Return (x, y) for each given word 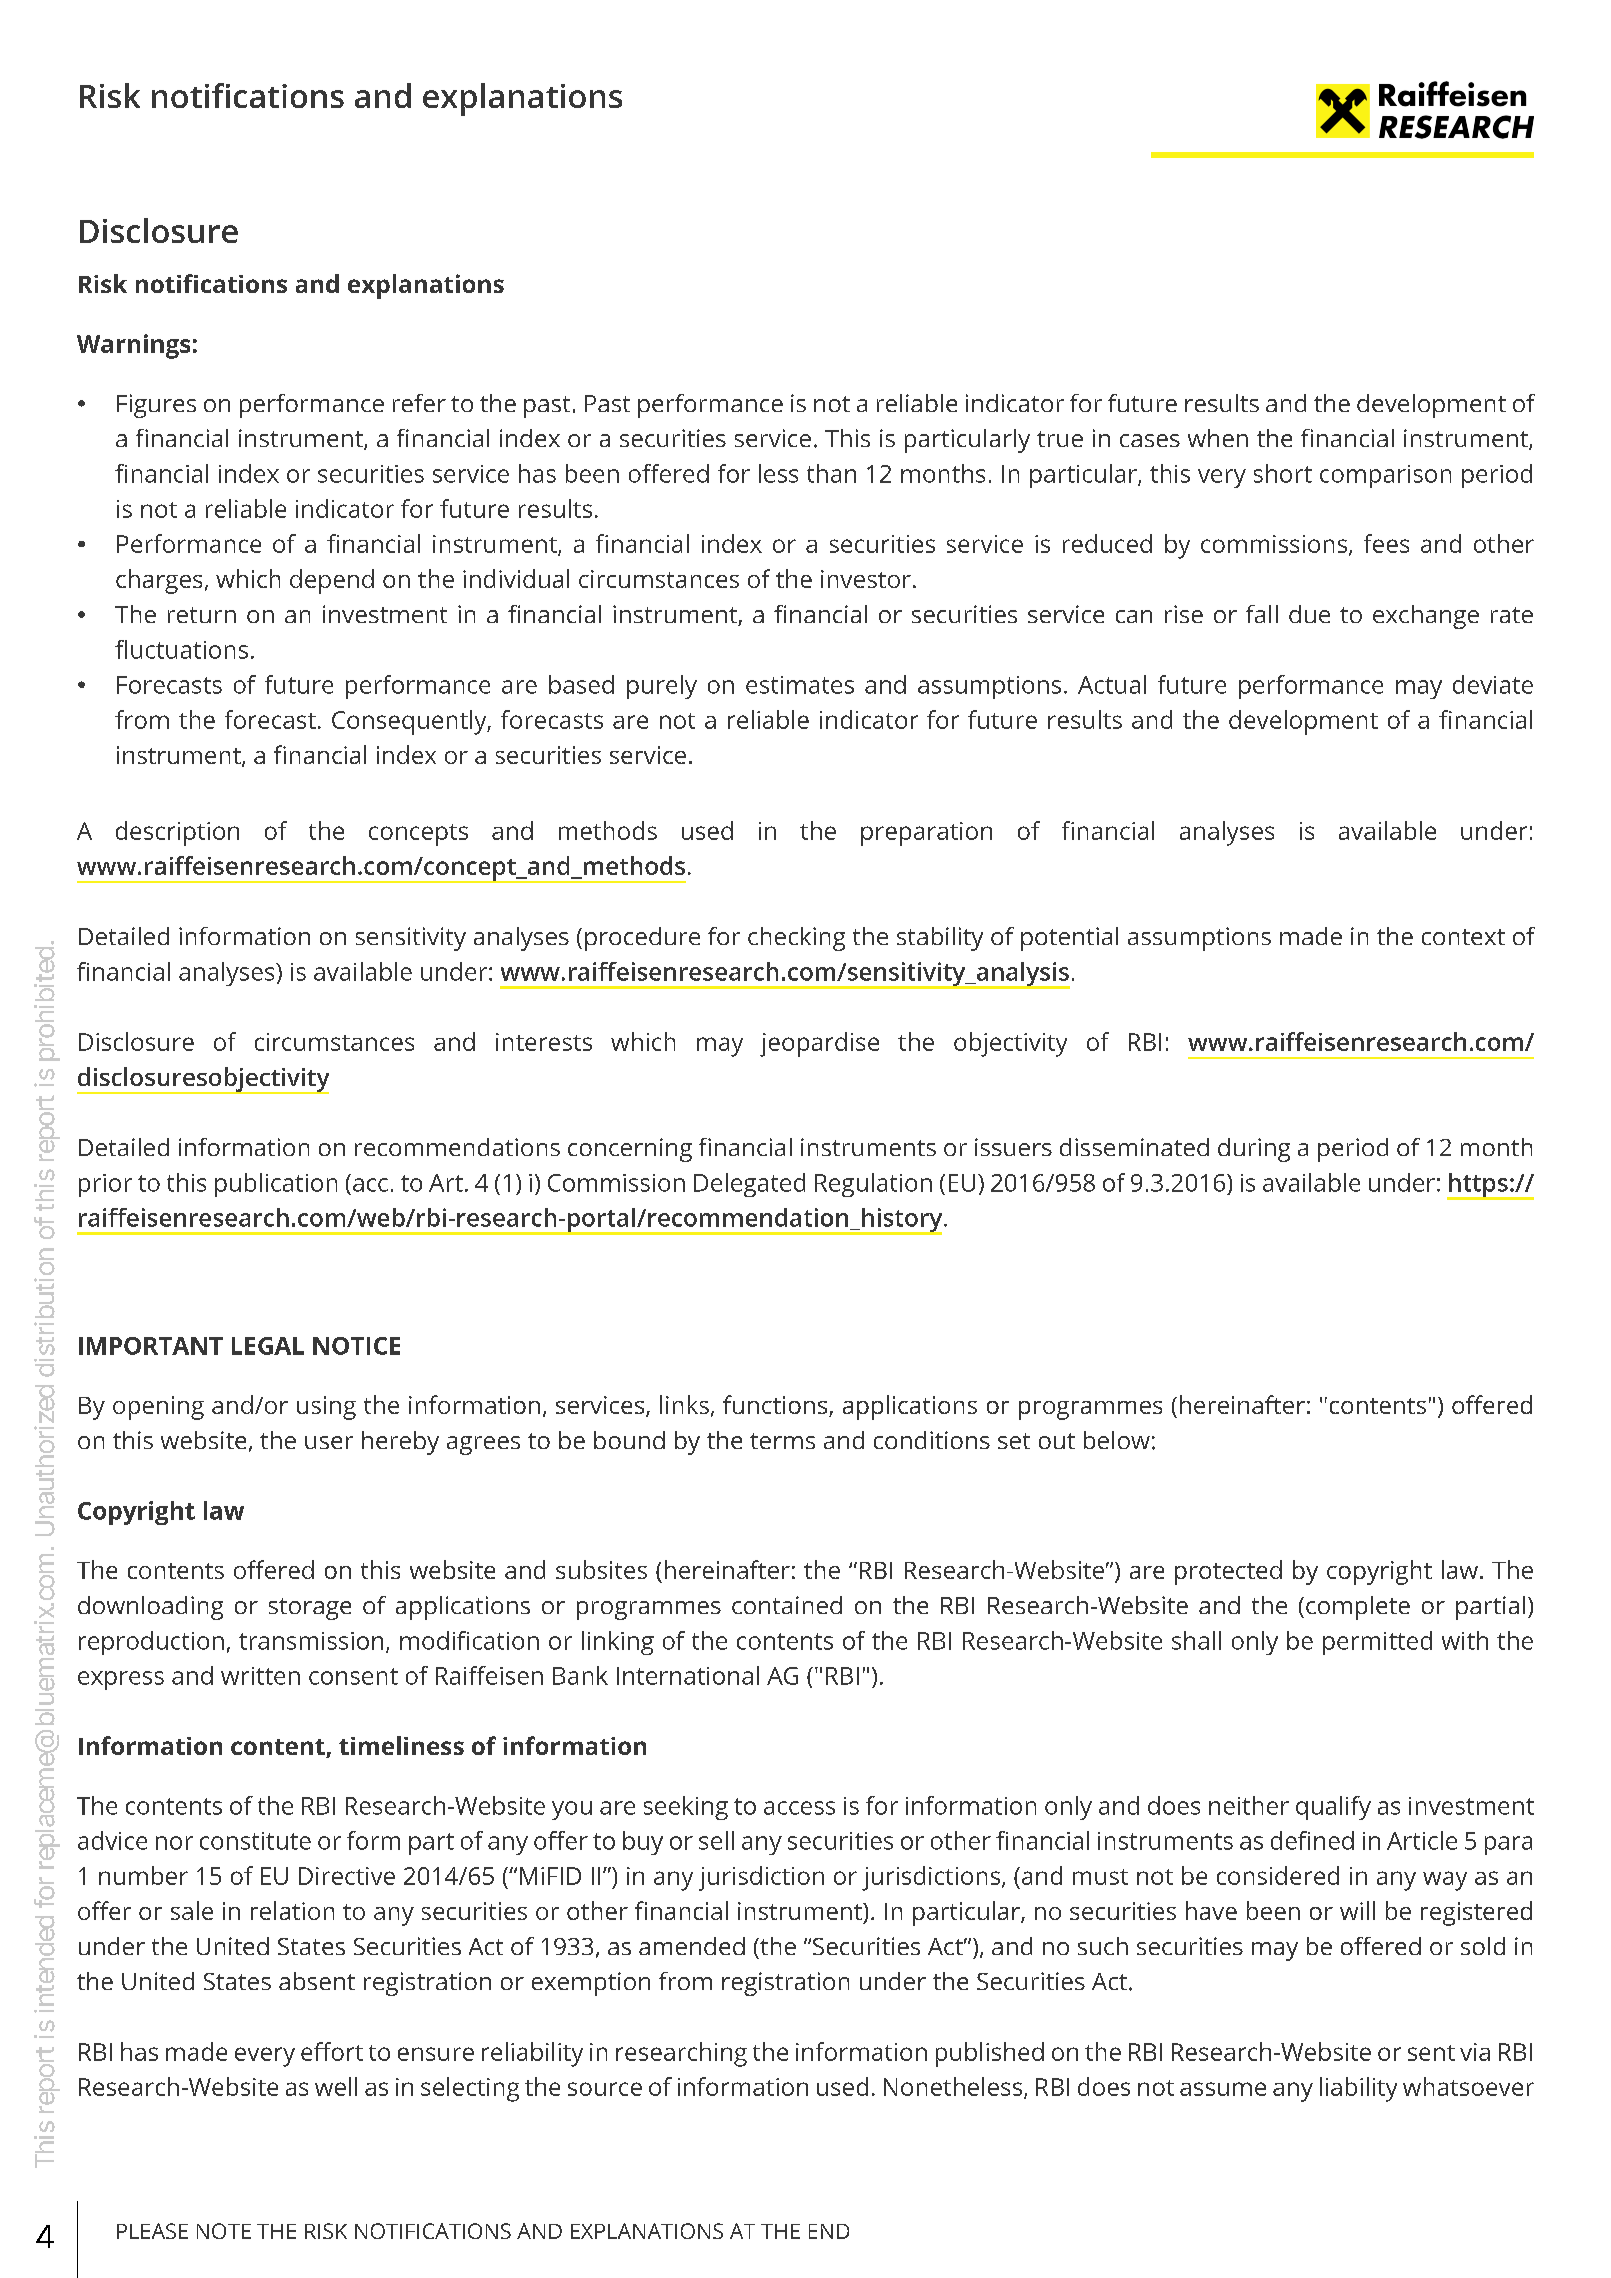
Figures (156, 406)
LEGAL (268, 1346)
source (605, 2089)
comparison (1385, 476)
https (1478, 1186)
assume (1223, 2089)
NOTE (224, 2231)
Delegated (749, 1185)
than (831, 473)
